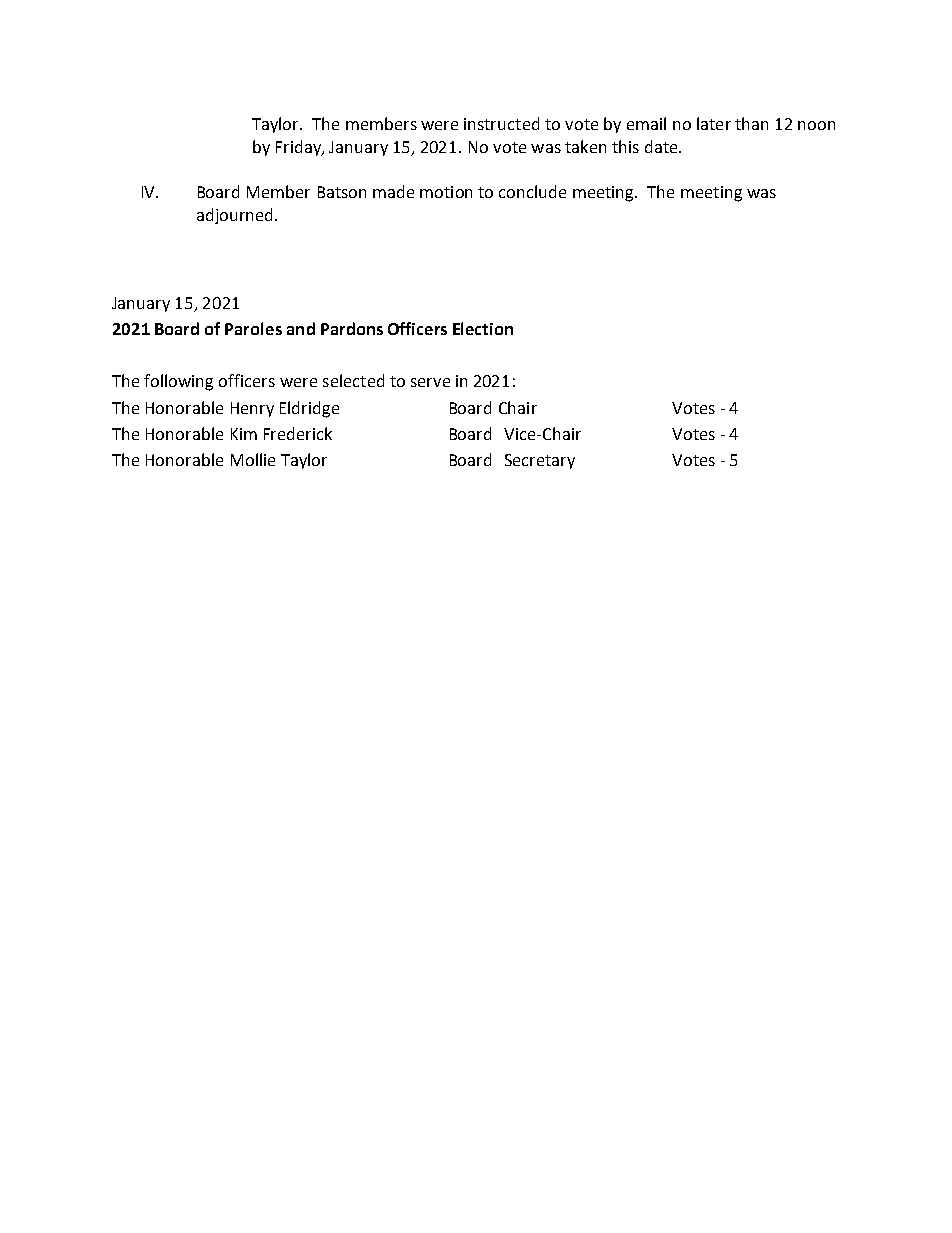 Image resolution: width=952 pixels, height=1233 pixels. Describe the element at coordinates (342, 192) in the screenshot. I see `Batson` at that location.
